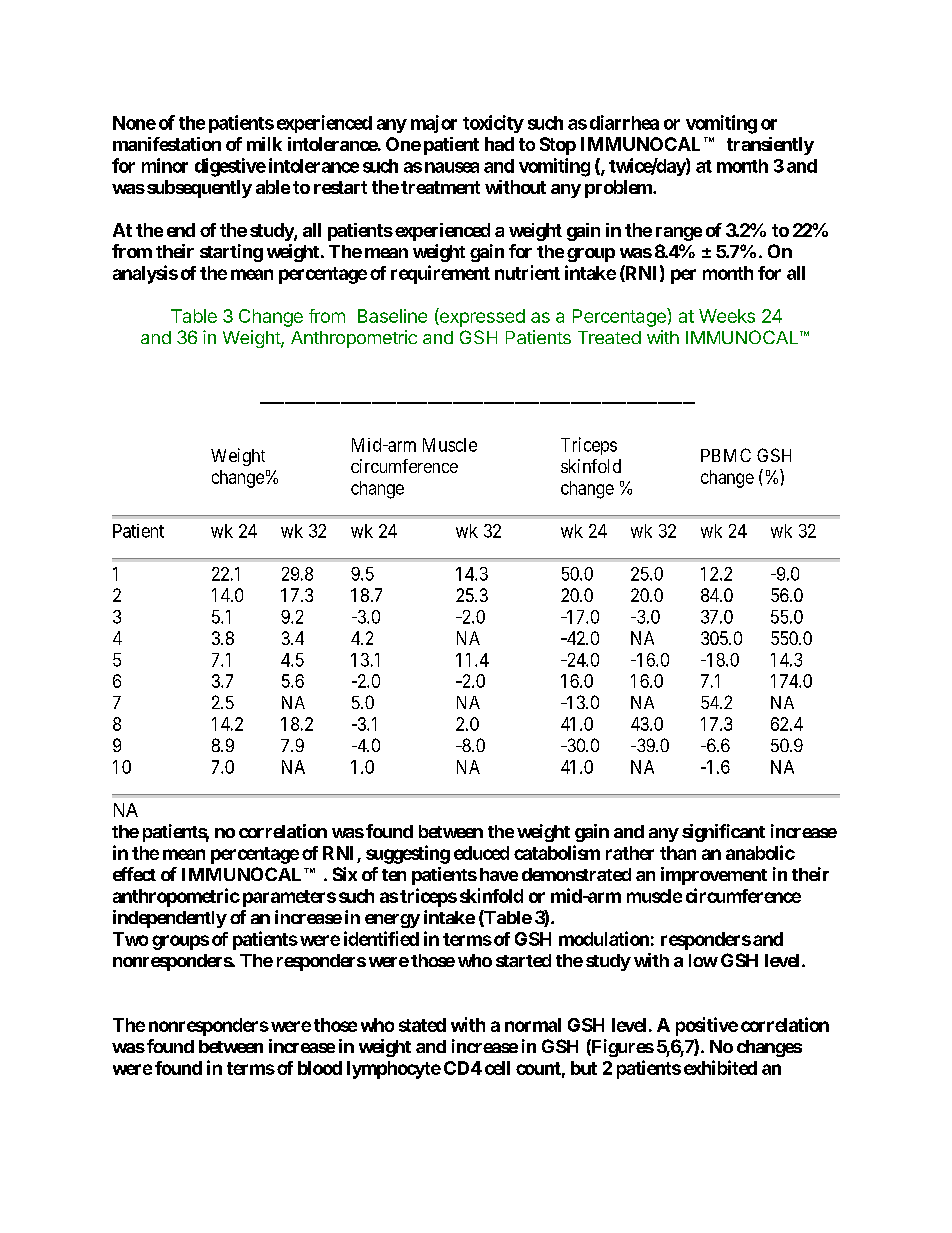  What do you see at coordinates (609, 337) in the document?
I see `Treated` at bounding box center [609, 337].
